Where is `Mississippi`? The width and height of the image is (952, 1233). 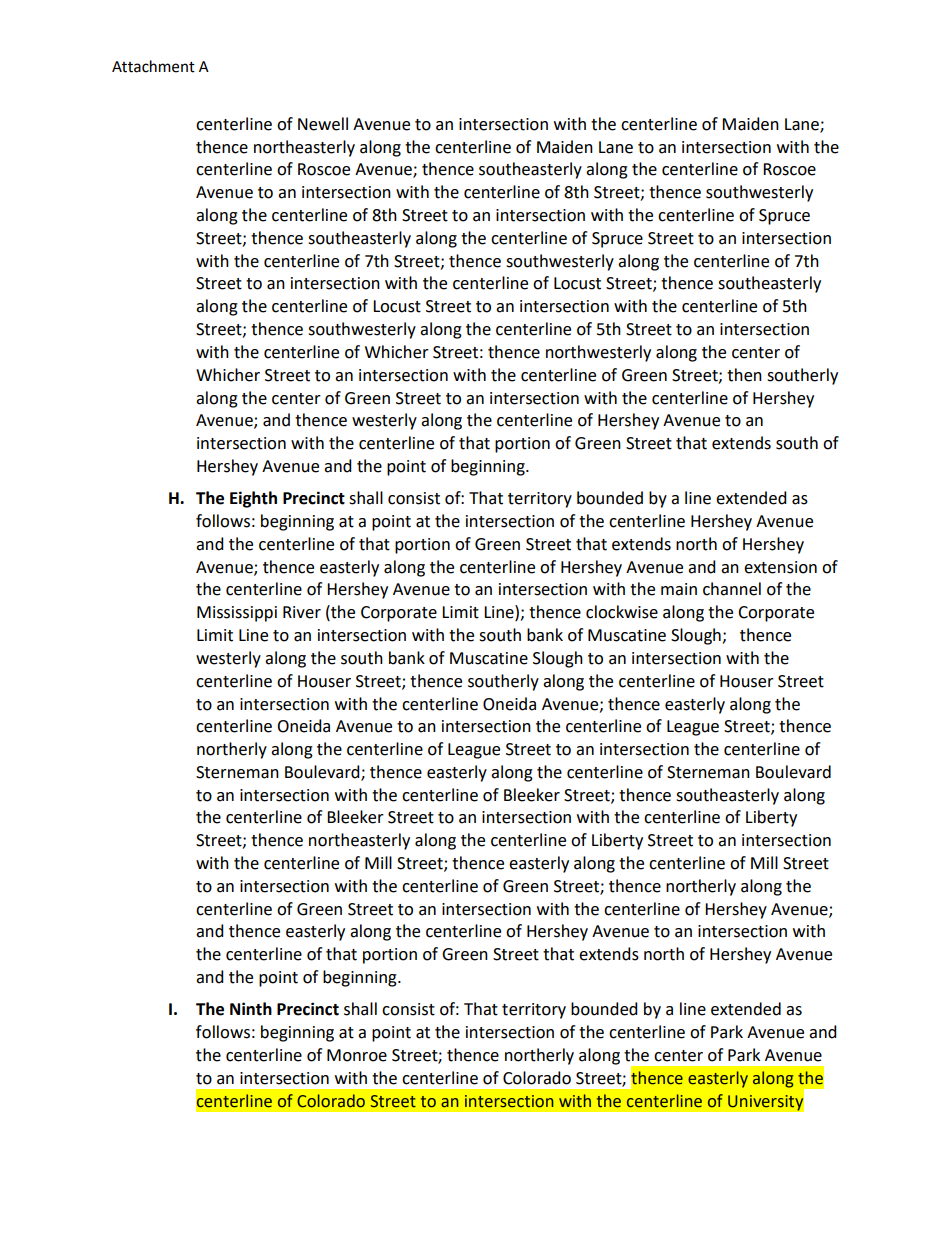
Mississippi is located at coordinates (237, 614).
